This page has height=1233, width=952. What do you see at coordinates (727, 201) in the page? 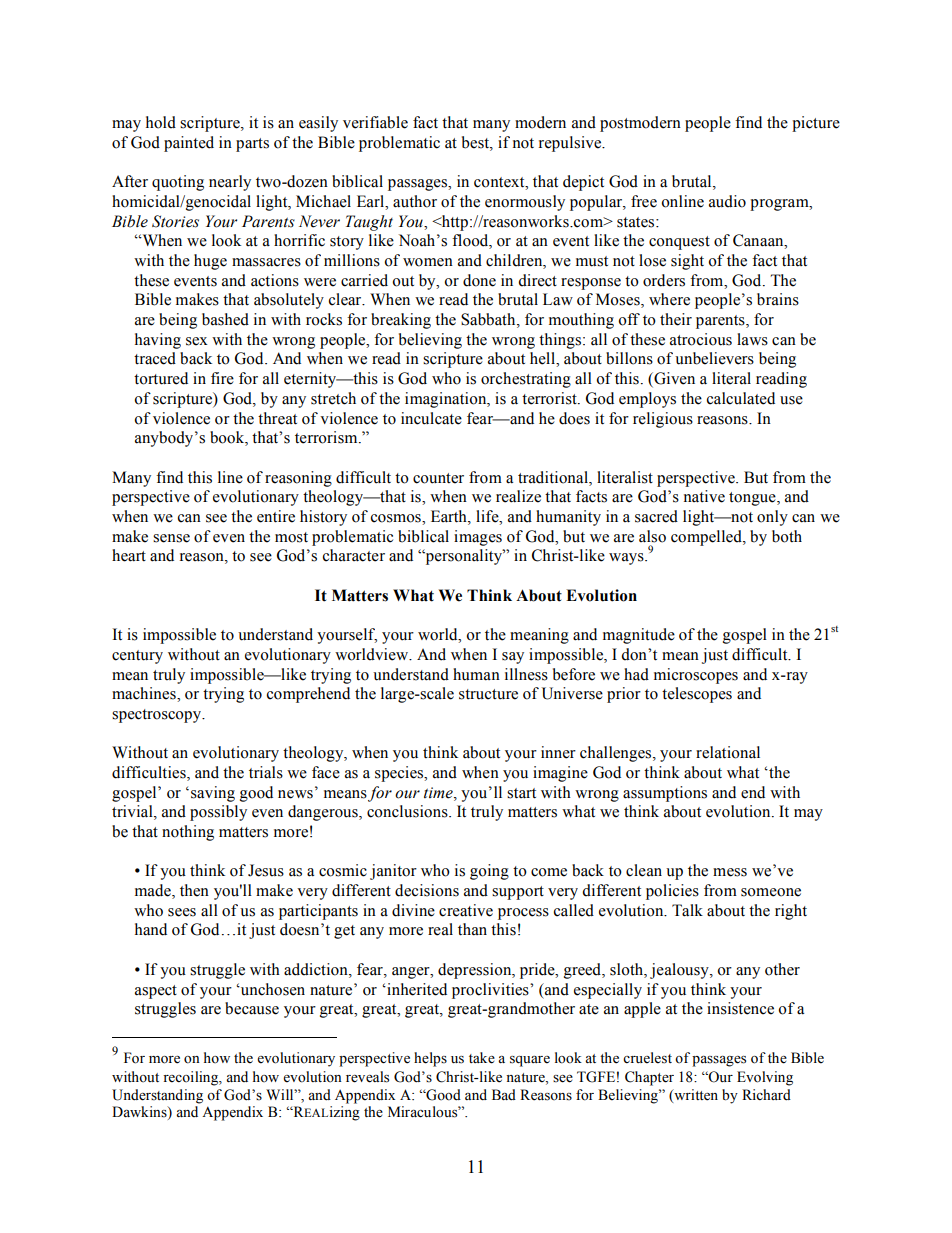
I see `audio` at bounding box center [727, 201].
